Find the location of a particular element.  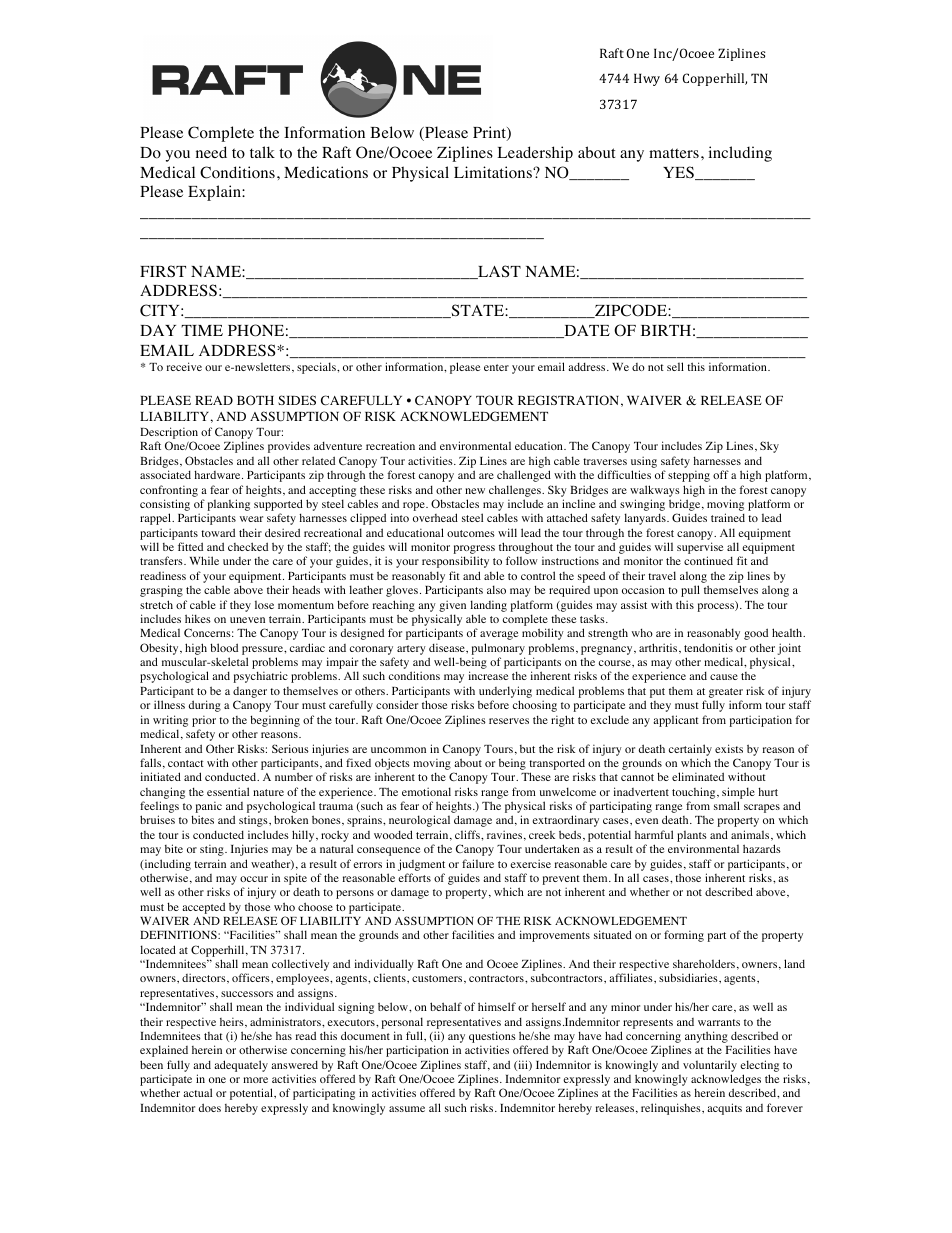

hardware is located at coordinates (218, 474).
